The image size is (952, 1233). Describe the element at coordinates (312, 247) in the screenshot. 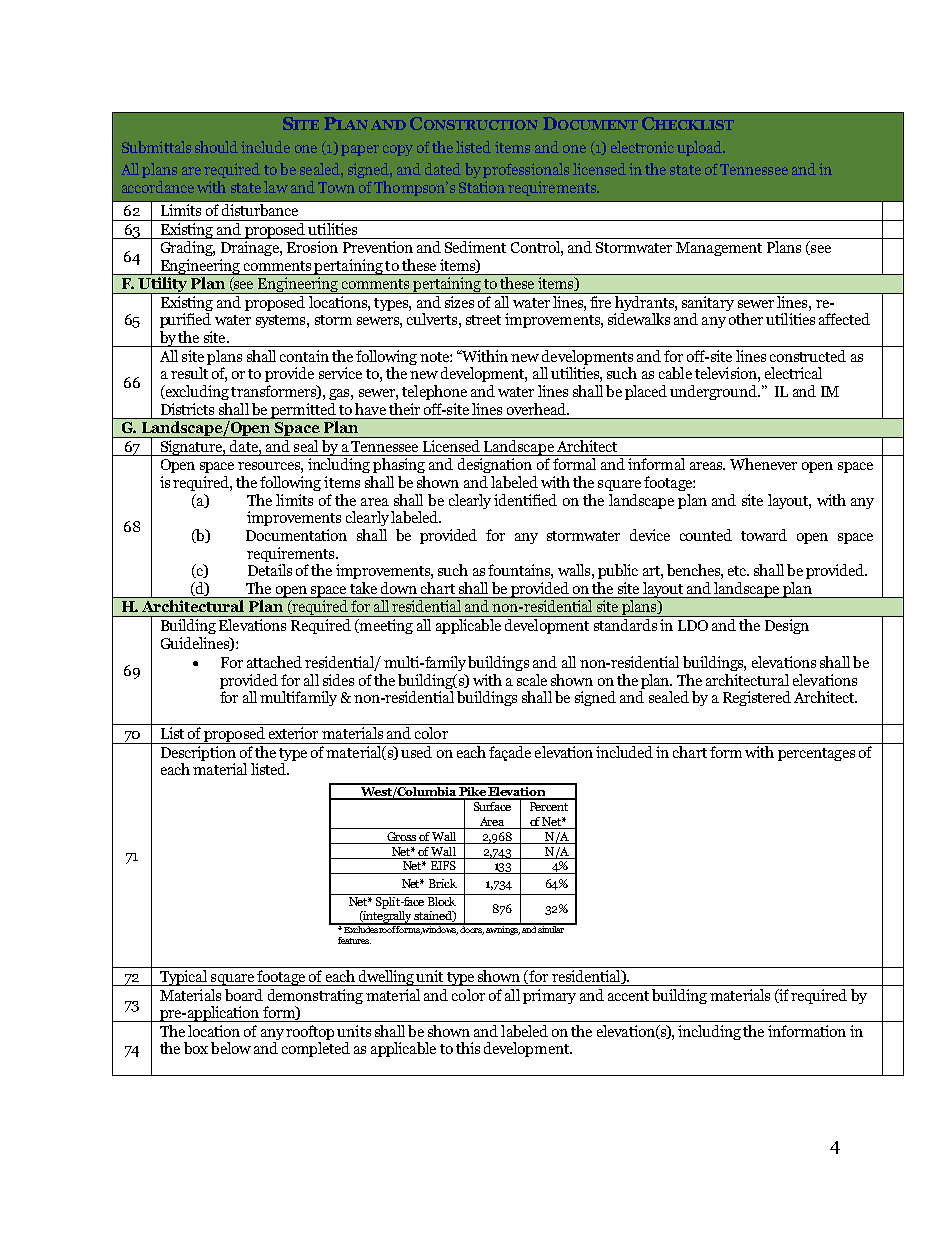

I see `Erosion` at that location.
